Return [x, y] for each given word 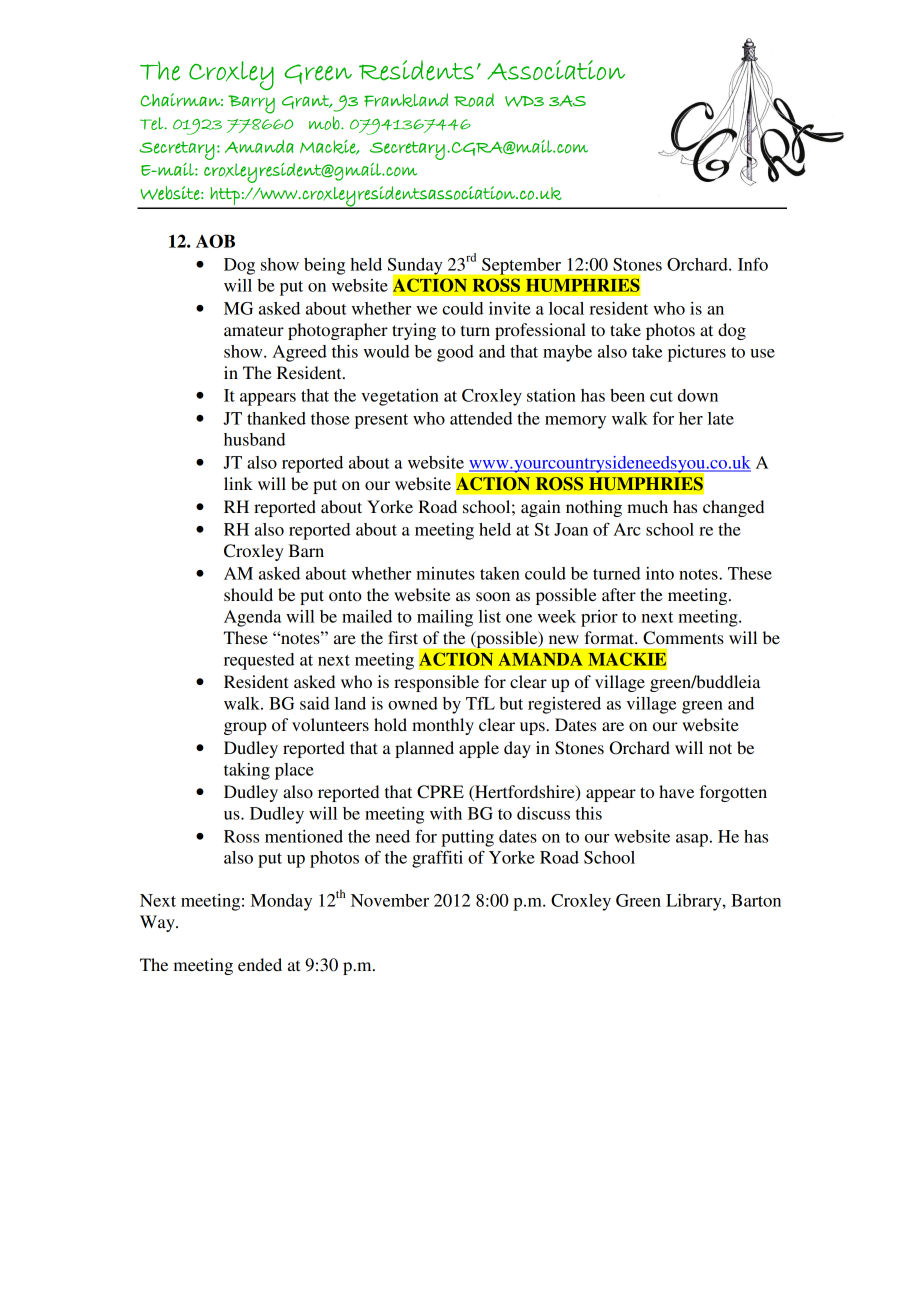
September [521, 266]
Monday [281, 902]
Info [753, 264]
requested [259, 661]
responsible [436, 683]
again [540, 508]
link [238, 483]
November [390, 900]
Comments [683, 638]
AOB [215, 241]
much [647, 506]
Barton [756, 900]
